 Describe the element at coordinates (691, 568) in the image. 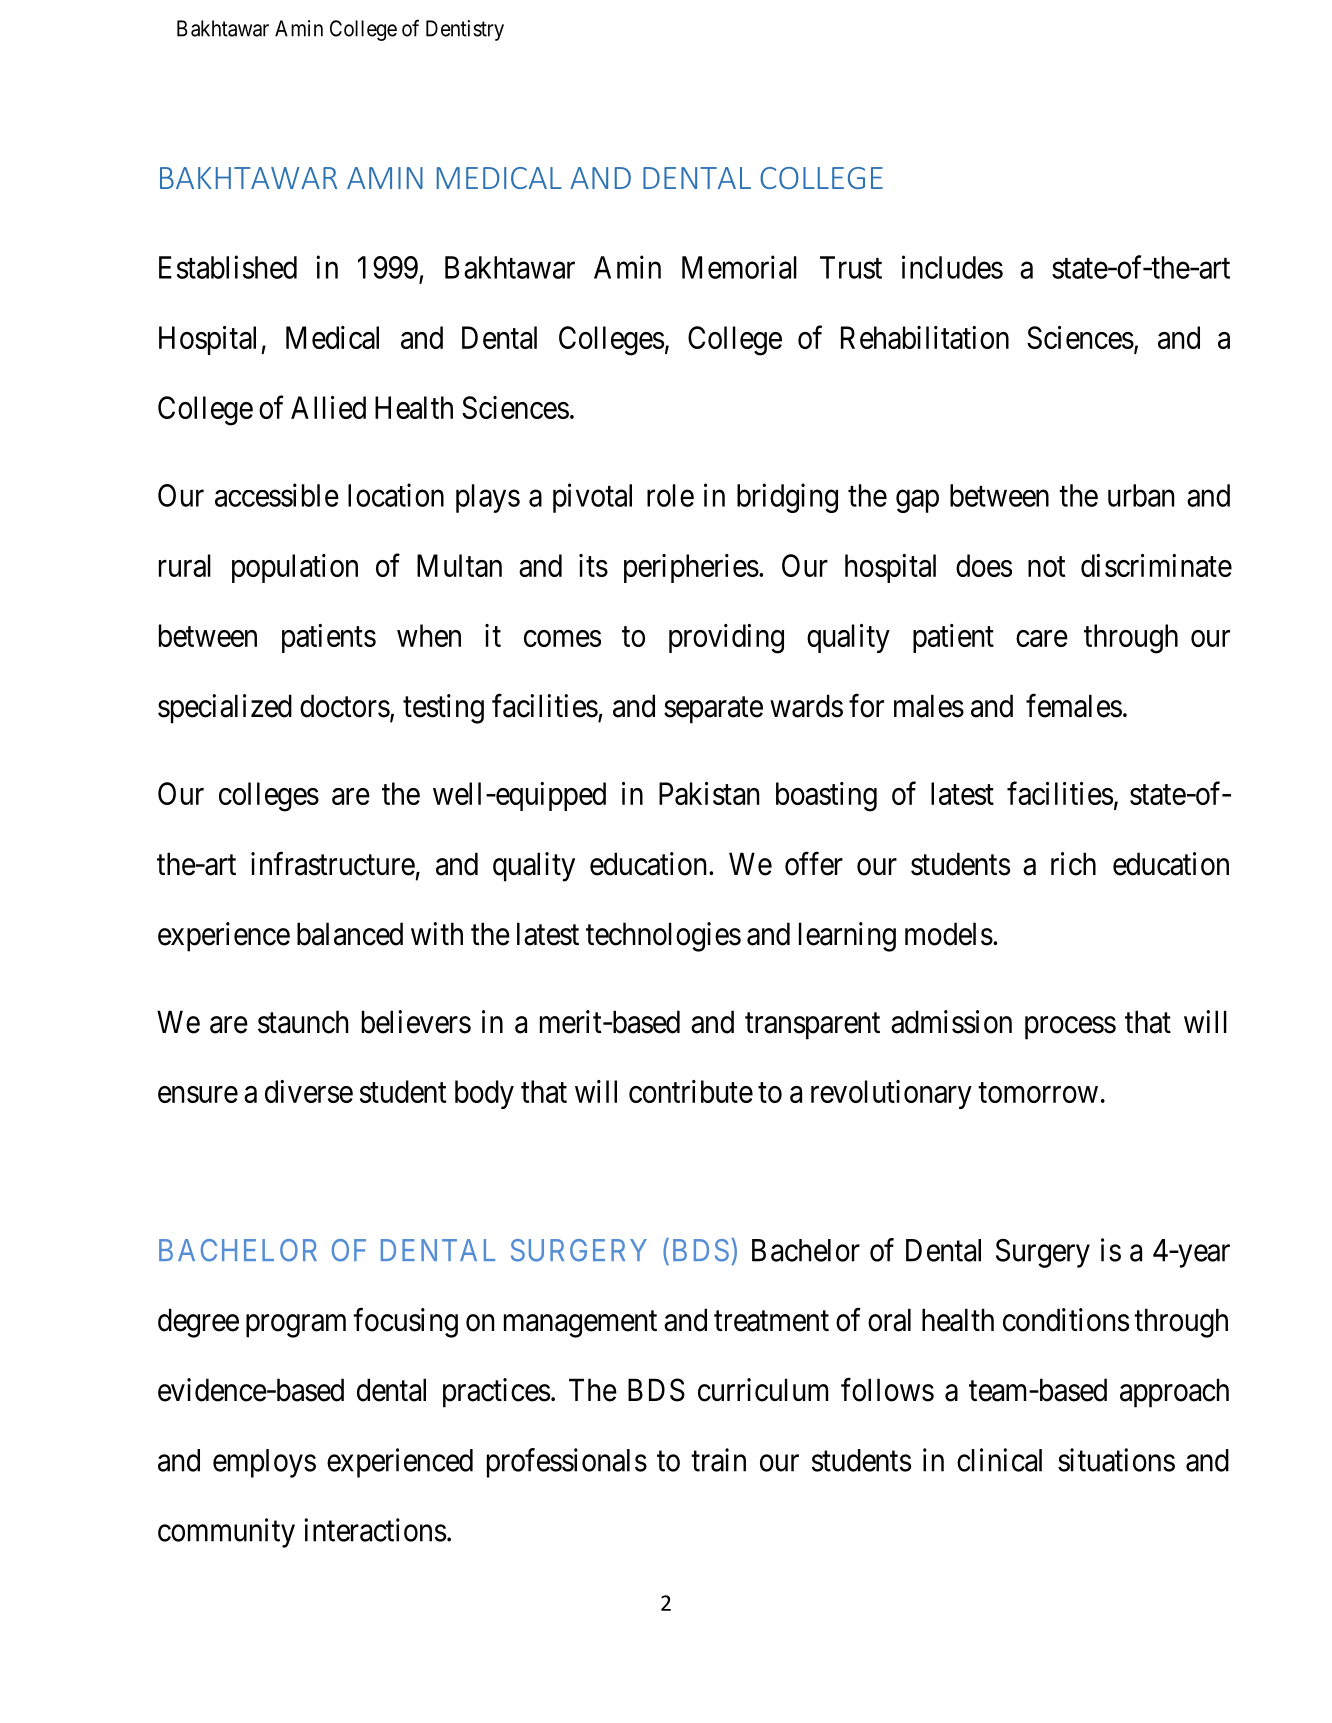

I see `peripheries` at that location.
